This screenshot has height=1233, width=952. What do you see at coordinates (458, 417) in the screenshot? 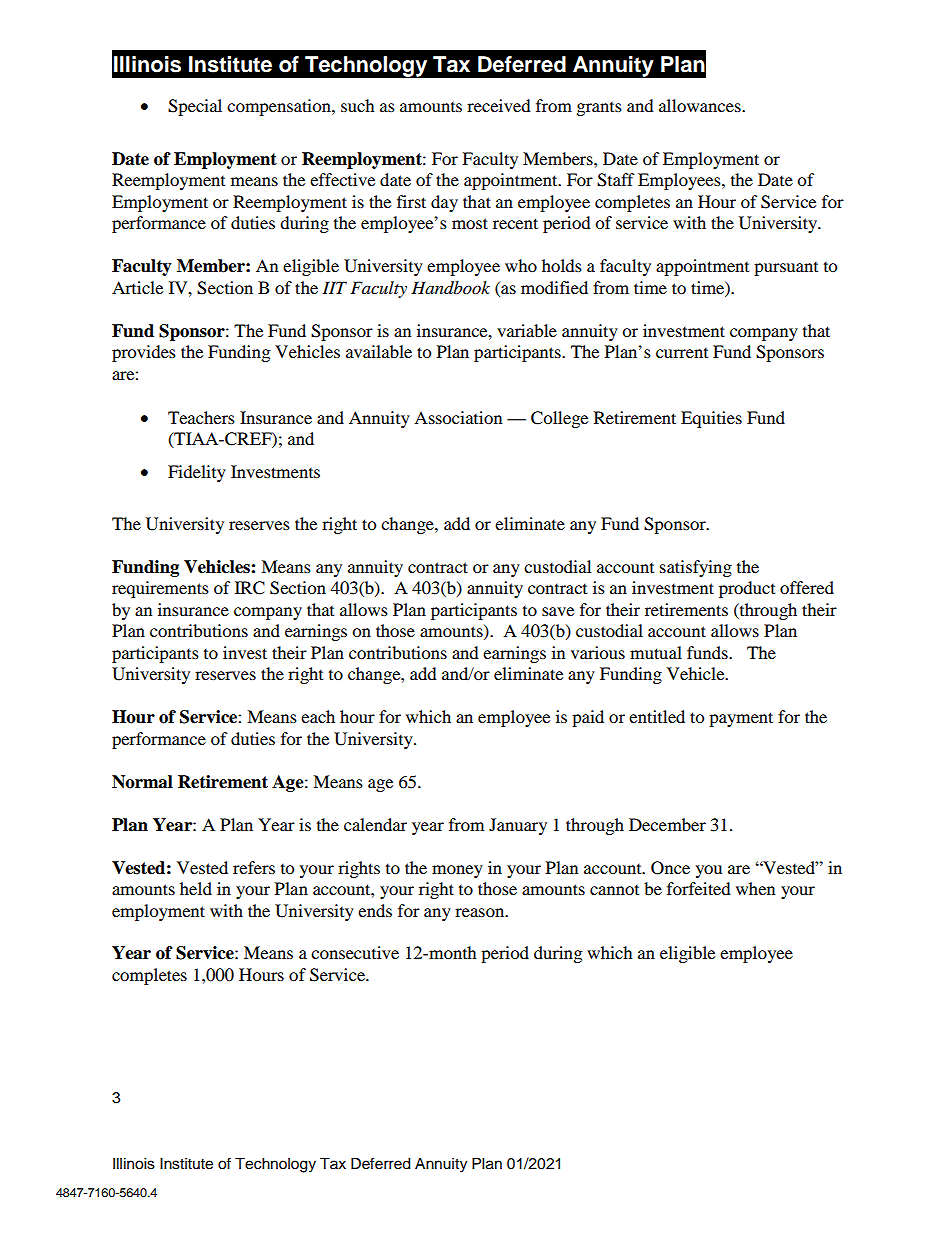
I see `Association` at bounding box center [458, 417].
